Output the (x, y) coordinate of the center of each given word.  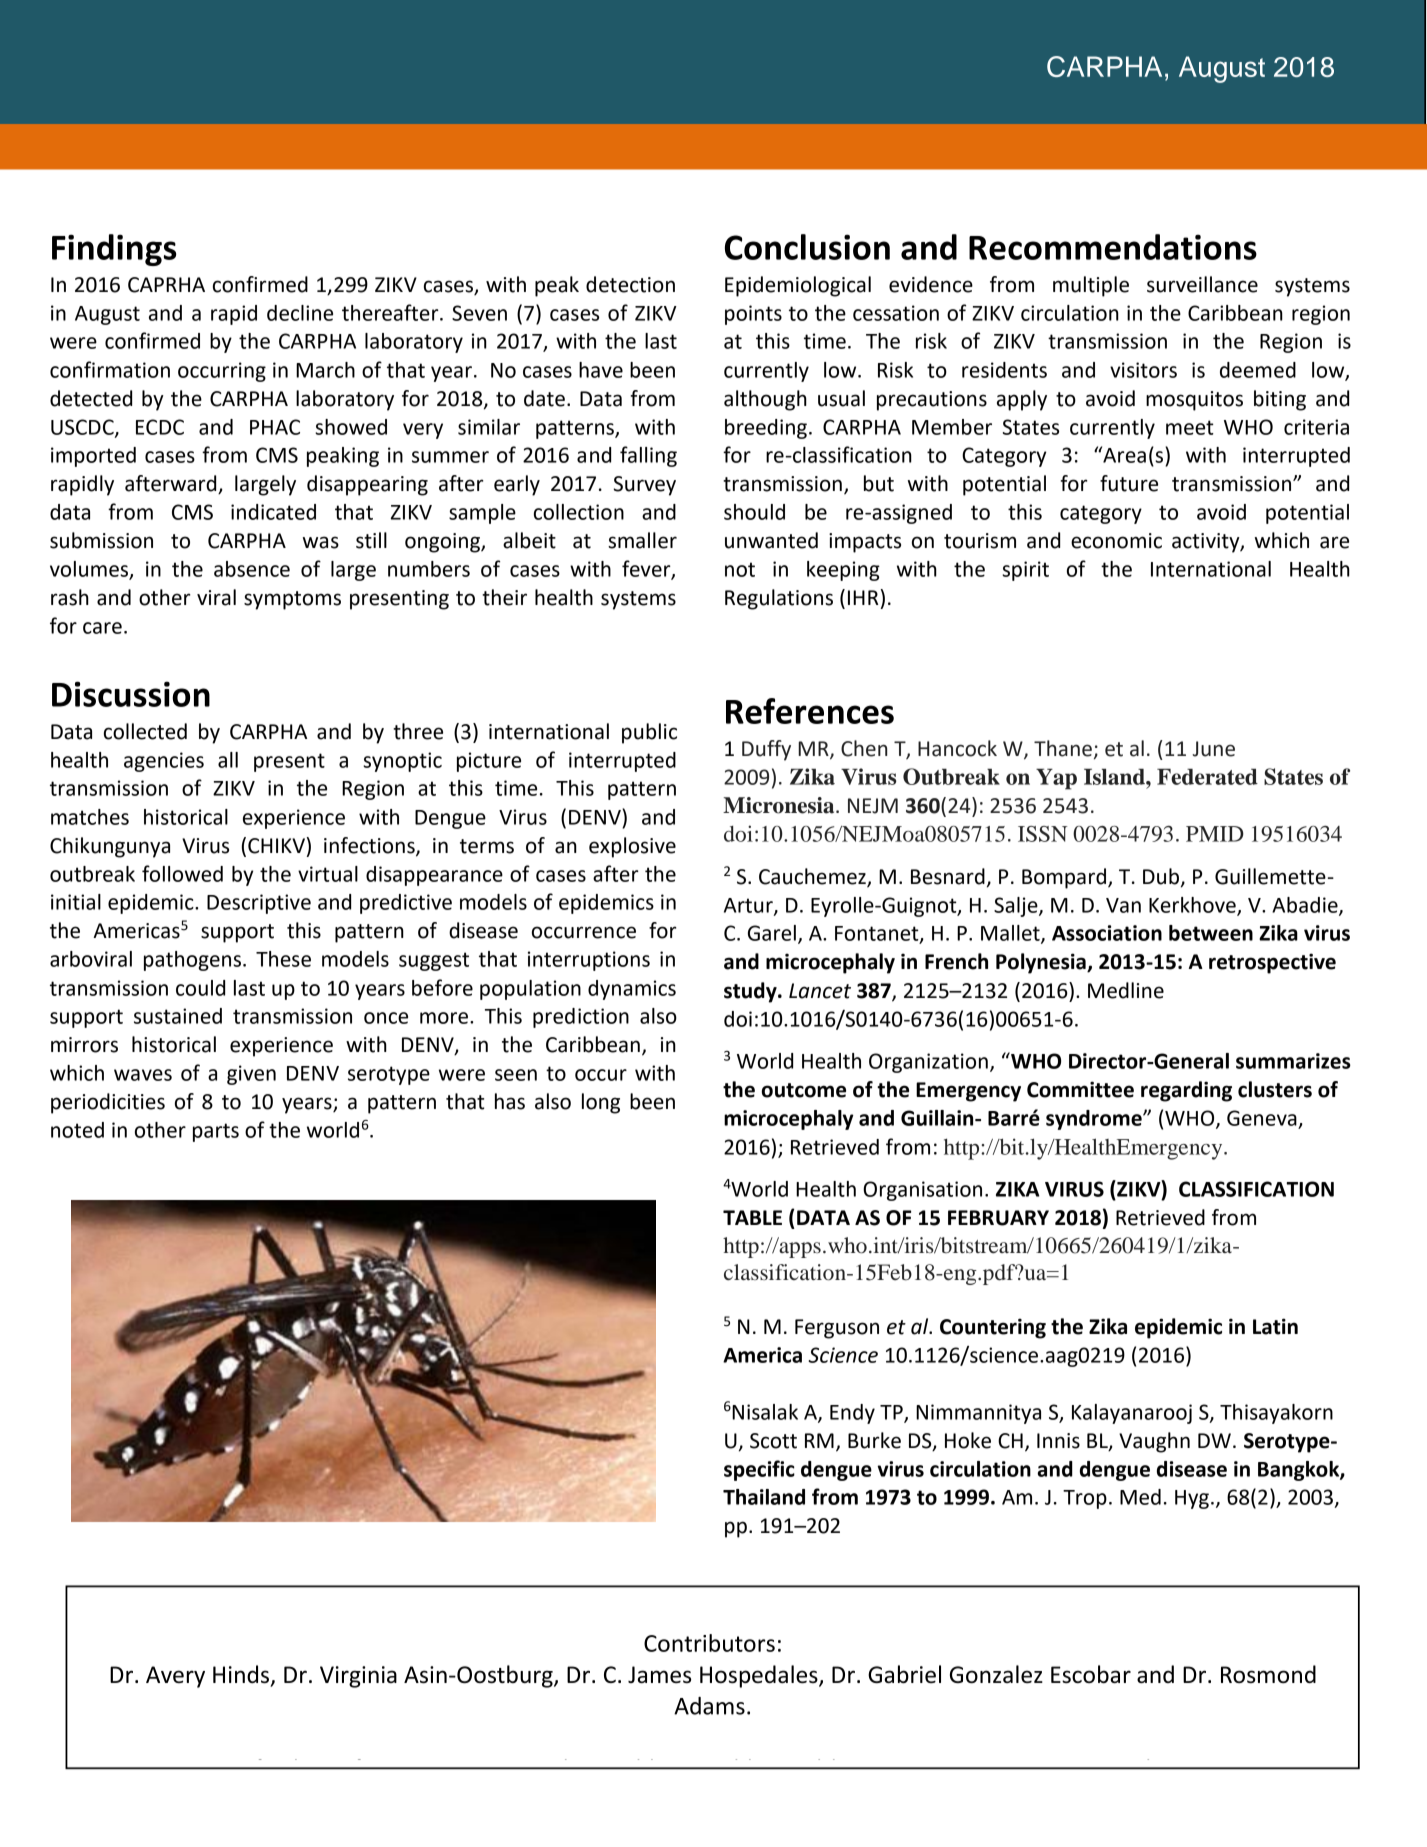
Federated (1207, 776)
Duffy (766, 750)
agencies (164, 762)
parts (216, 1132)
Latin (1275, 1326)
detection (630, 284)
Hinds (241, 1674)
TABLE (752, 1217)
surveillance (1202, 284)
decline (300, 313)
